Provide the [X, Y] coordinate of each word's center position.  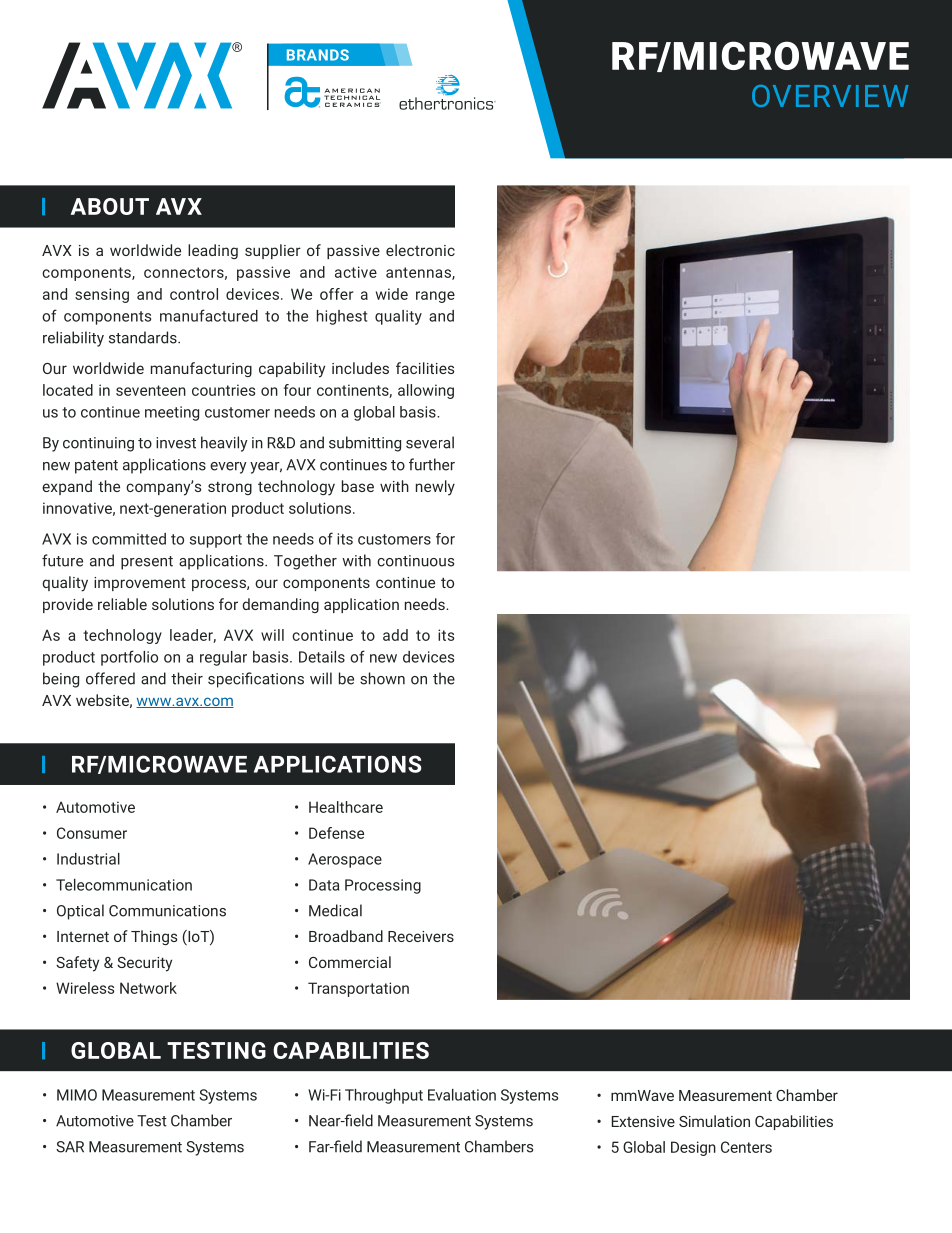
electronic [420, 250]
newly [435, 488]
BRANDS [318, 55]
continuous [415, 561]
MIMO [77, 1095]
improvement [140, 584]
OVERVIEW [830, 96]
